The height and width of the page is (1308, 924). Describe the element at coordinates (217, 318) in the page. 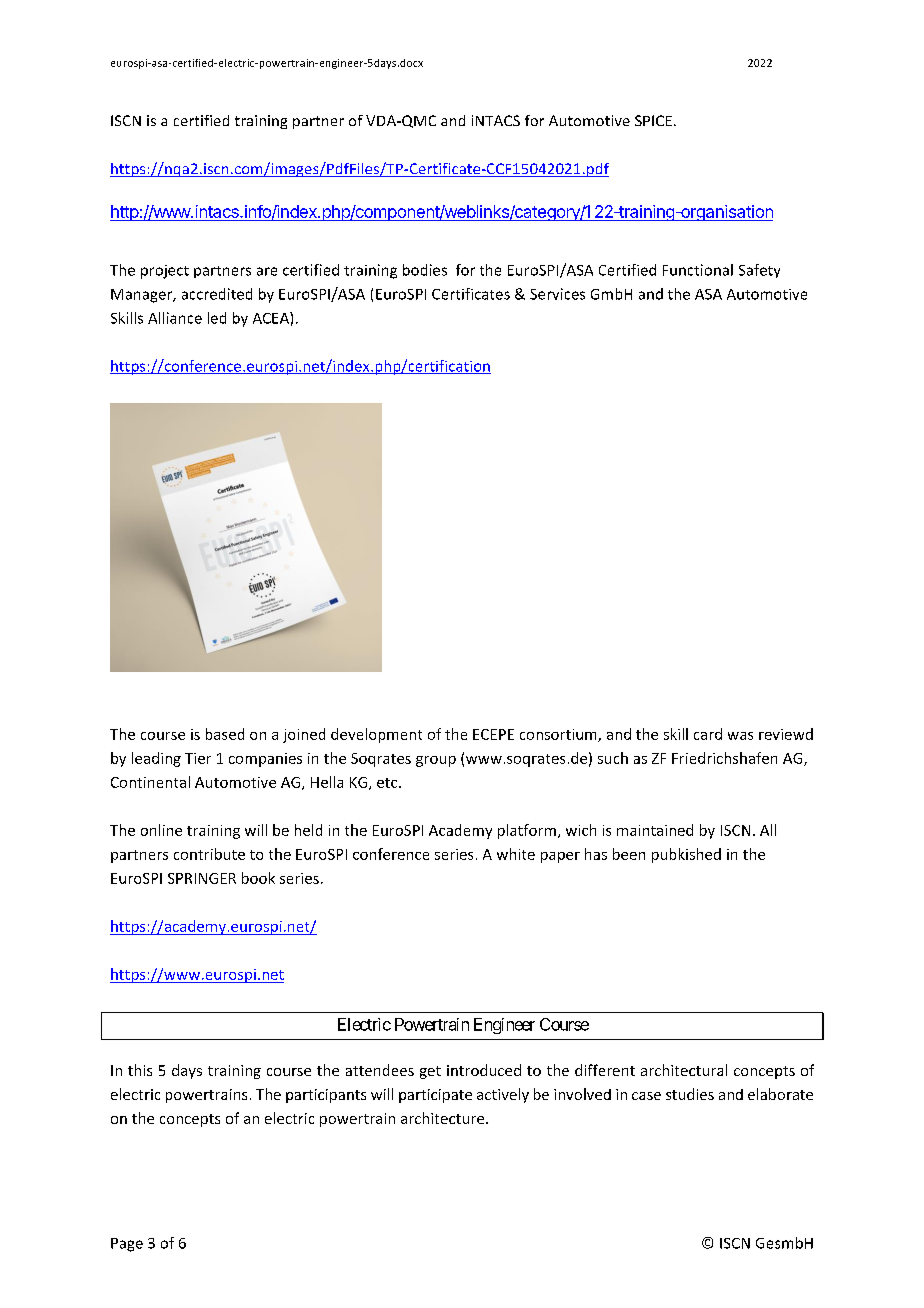

I see `led` at that location.
